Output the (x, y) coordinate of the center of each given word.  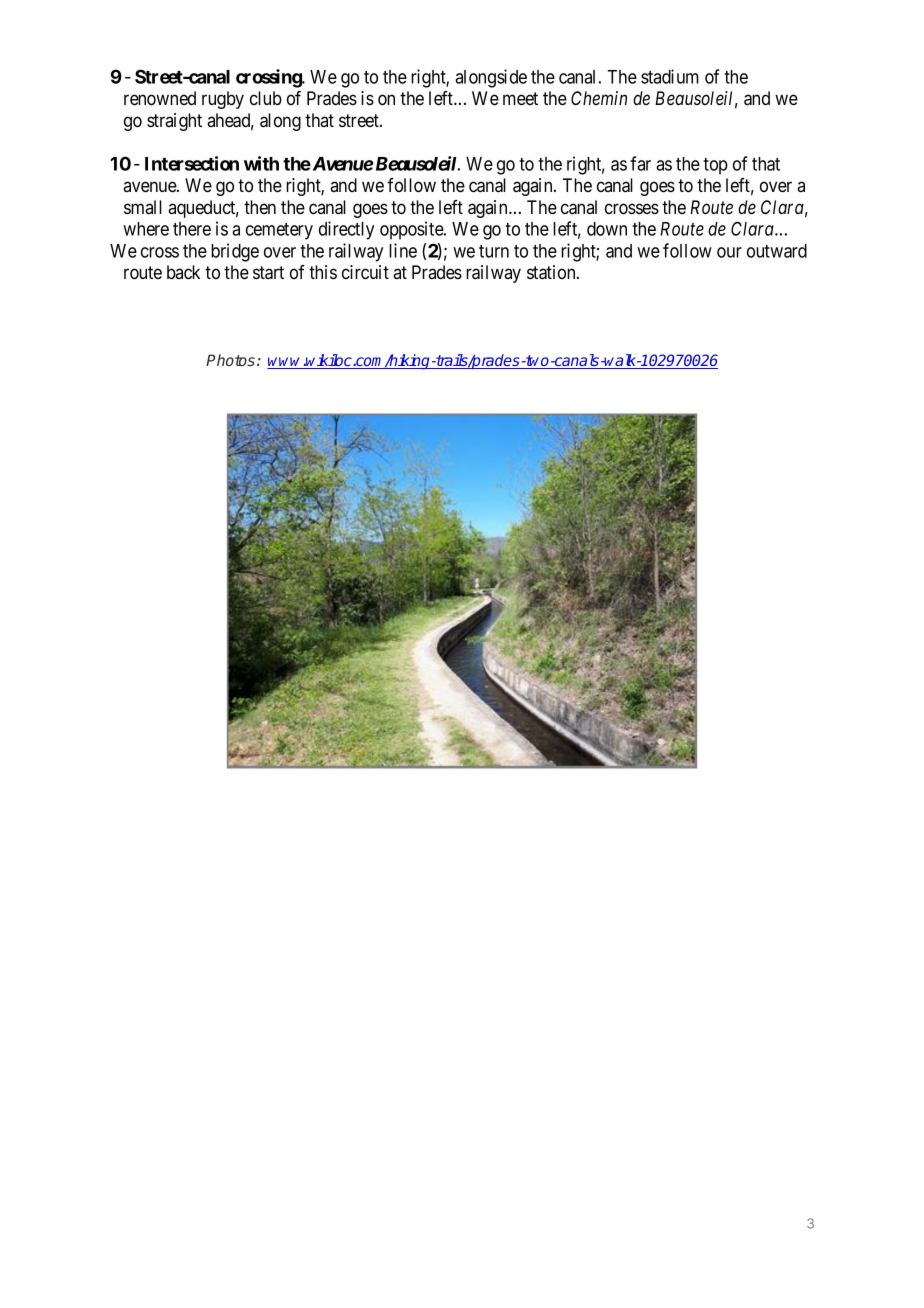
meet (520, 98)
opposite (412, 230)
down (607, 229)
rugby (223, 100)
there (192, 229)
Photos (230, 360)
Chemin (599, 98)
